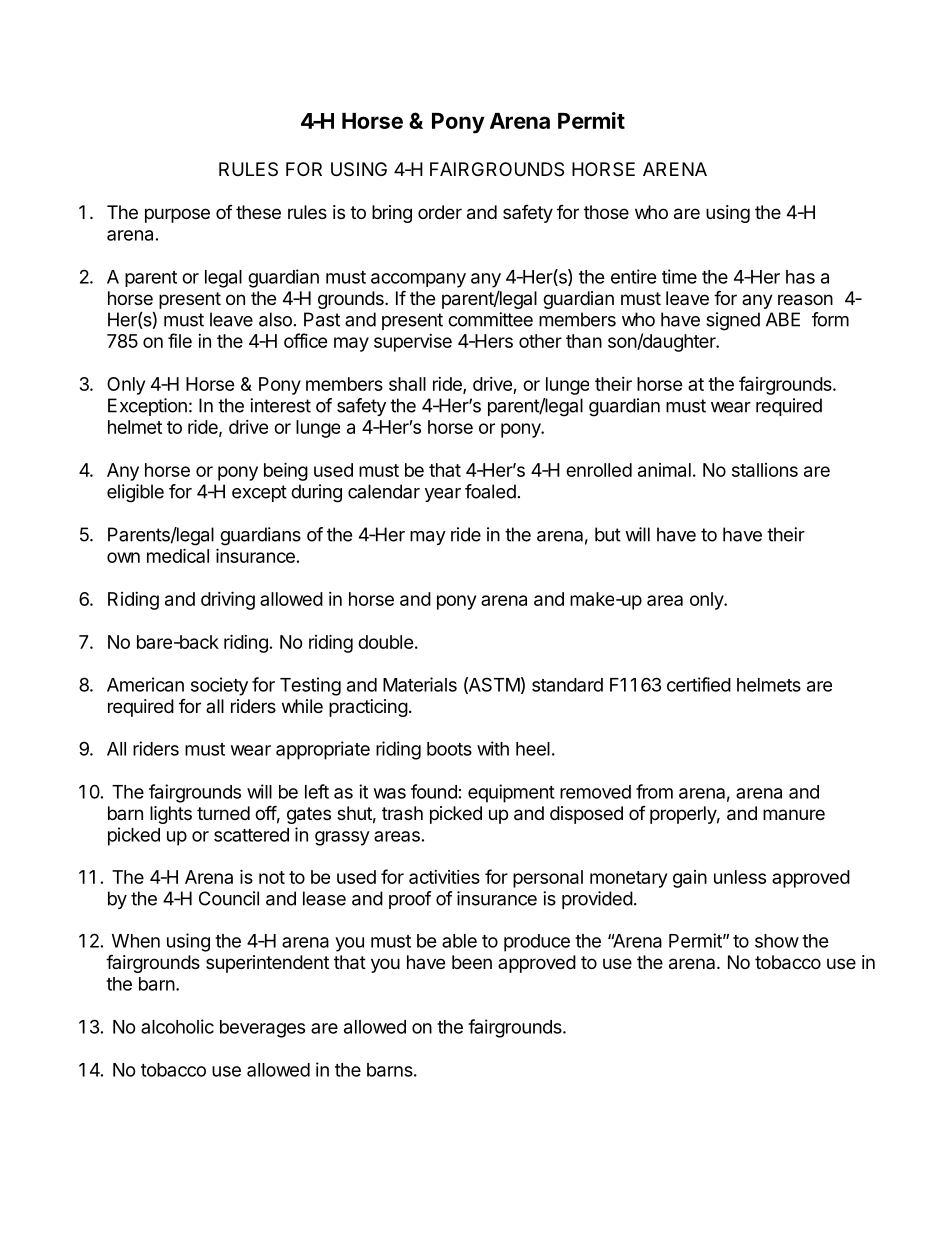  What do you see at coordinates (443, 495) in the document?
I see `year` at bounding box center [443, 495].
